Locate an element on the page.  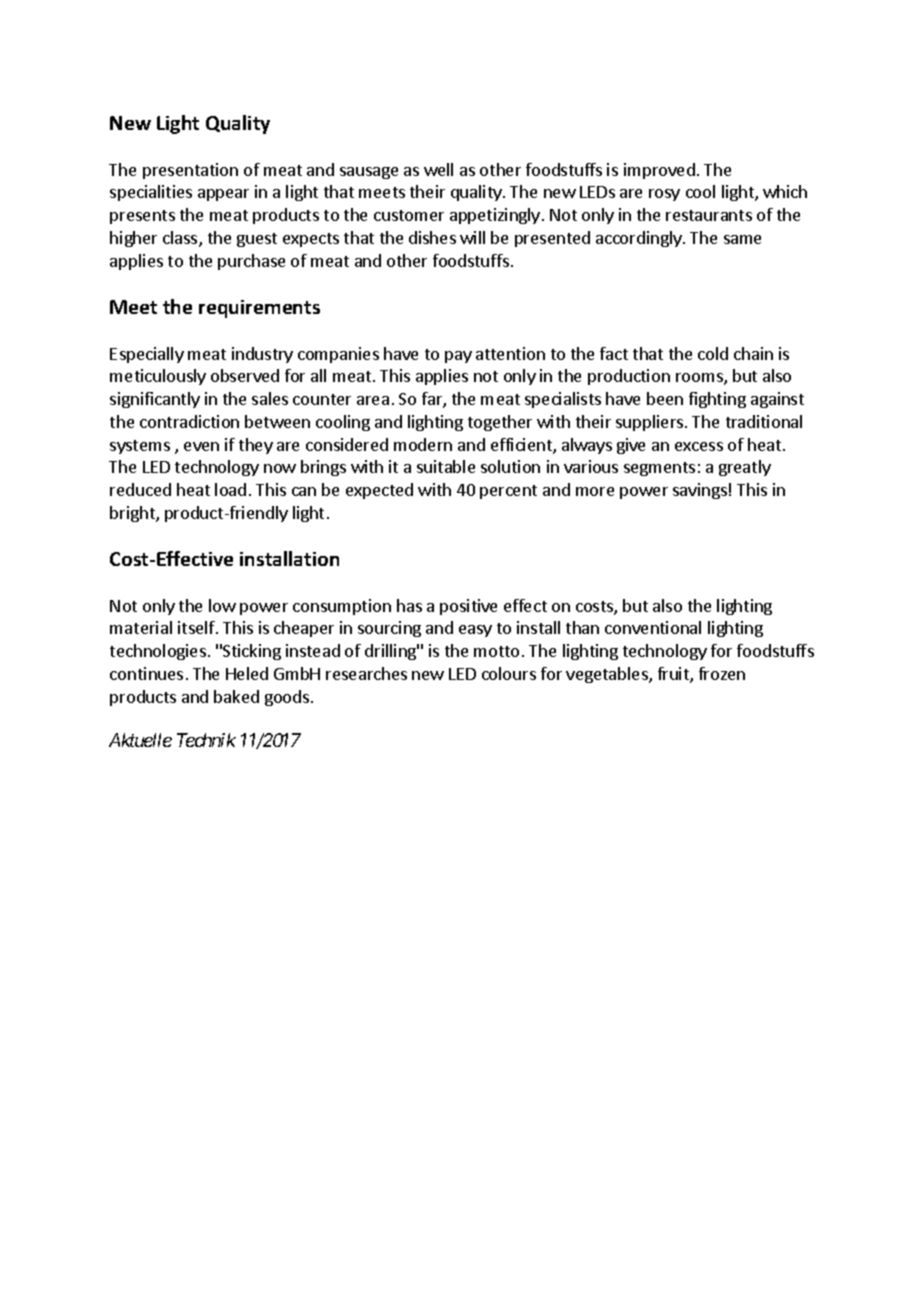
pay is located at coordinates (458, 357).
